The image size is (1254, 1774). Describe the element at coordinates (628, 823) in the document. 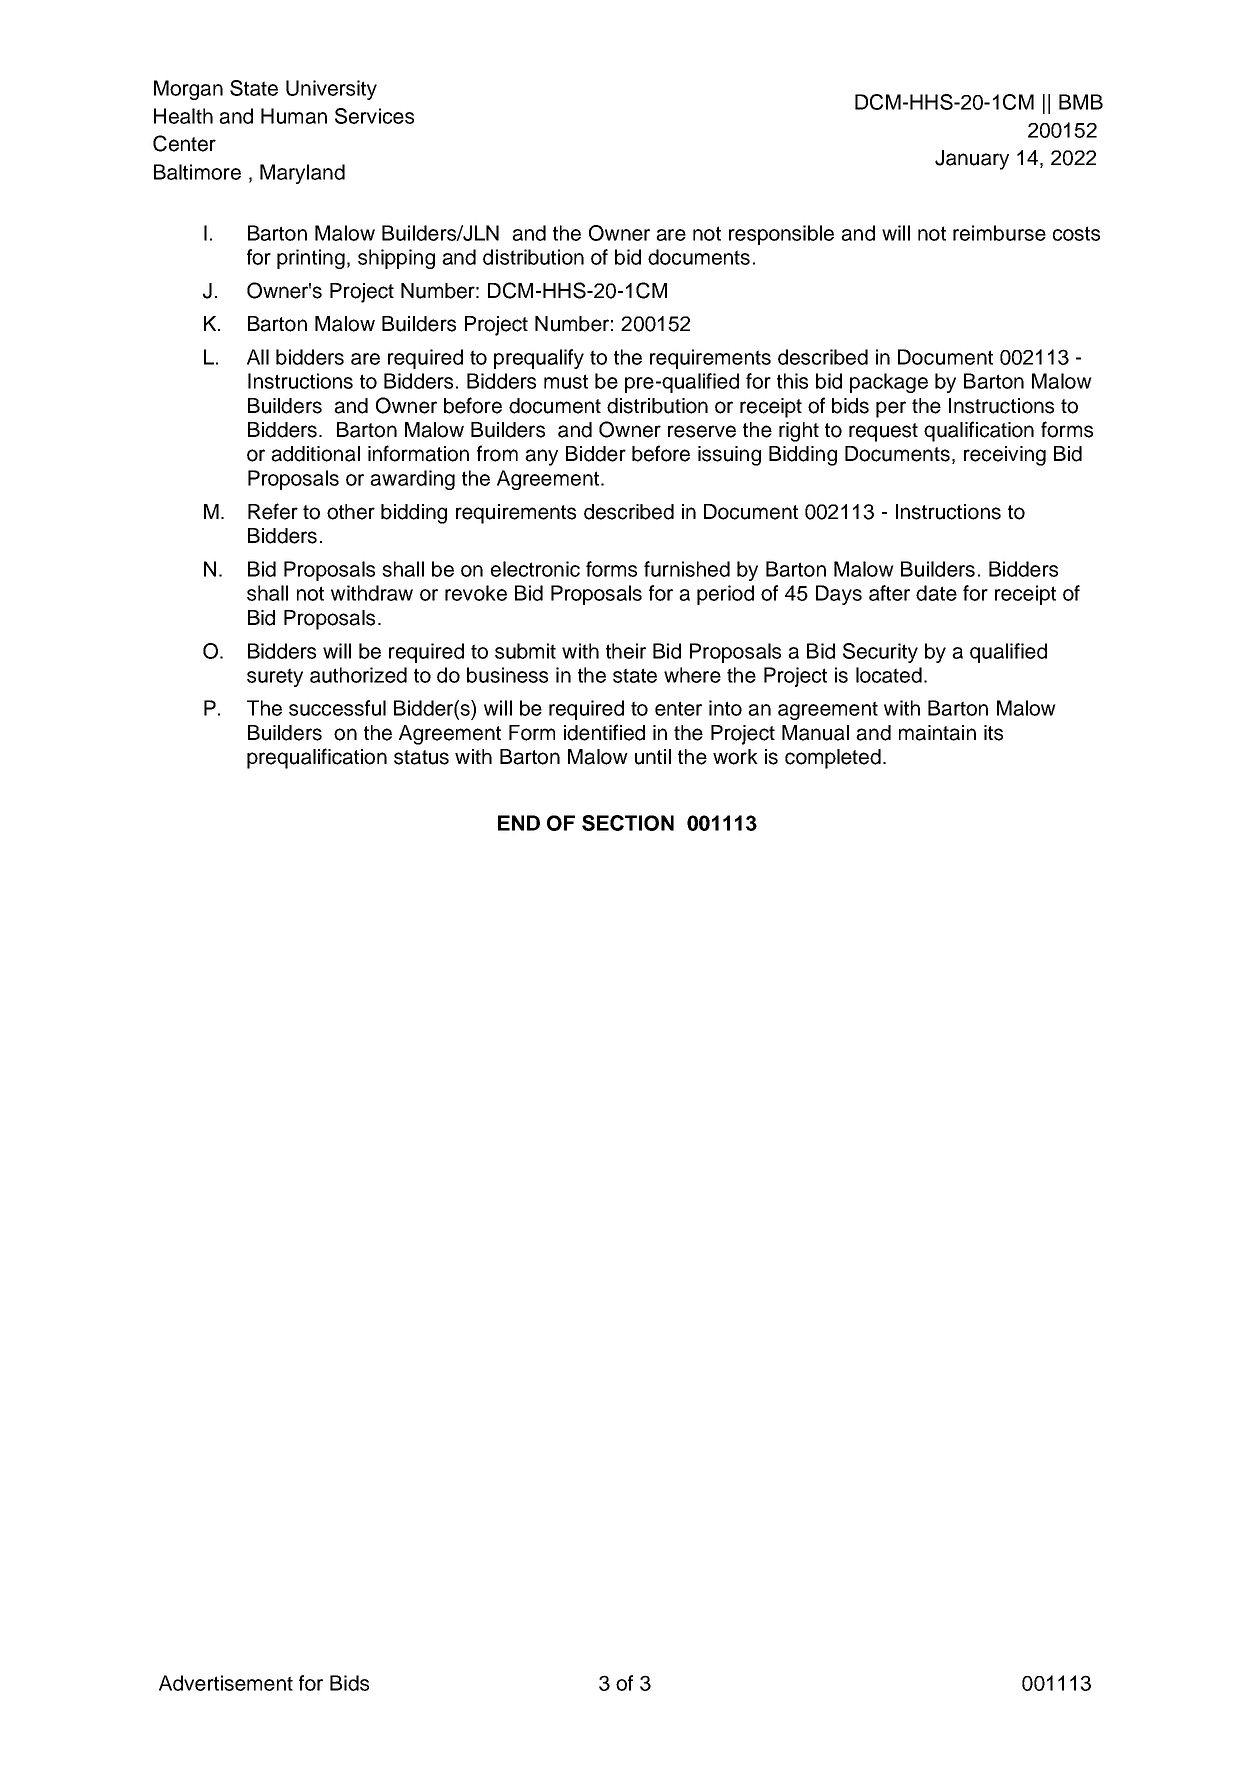

I see `SECTION` at that location.
